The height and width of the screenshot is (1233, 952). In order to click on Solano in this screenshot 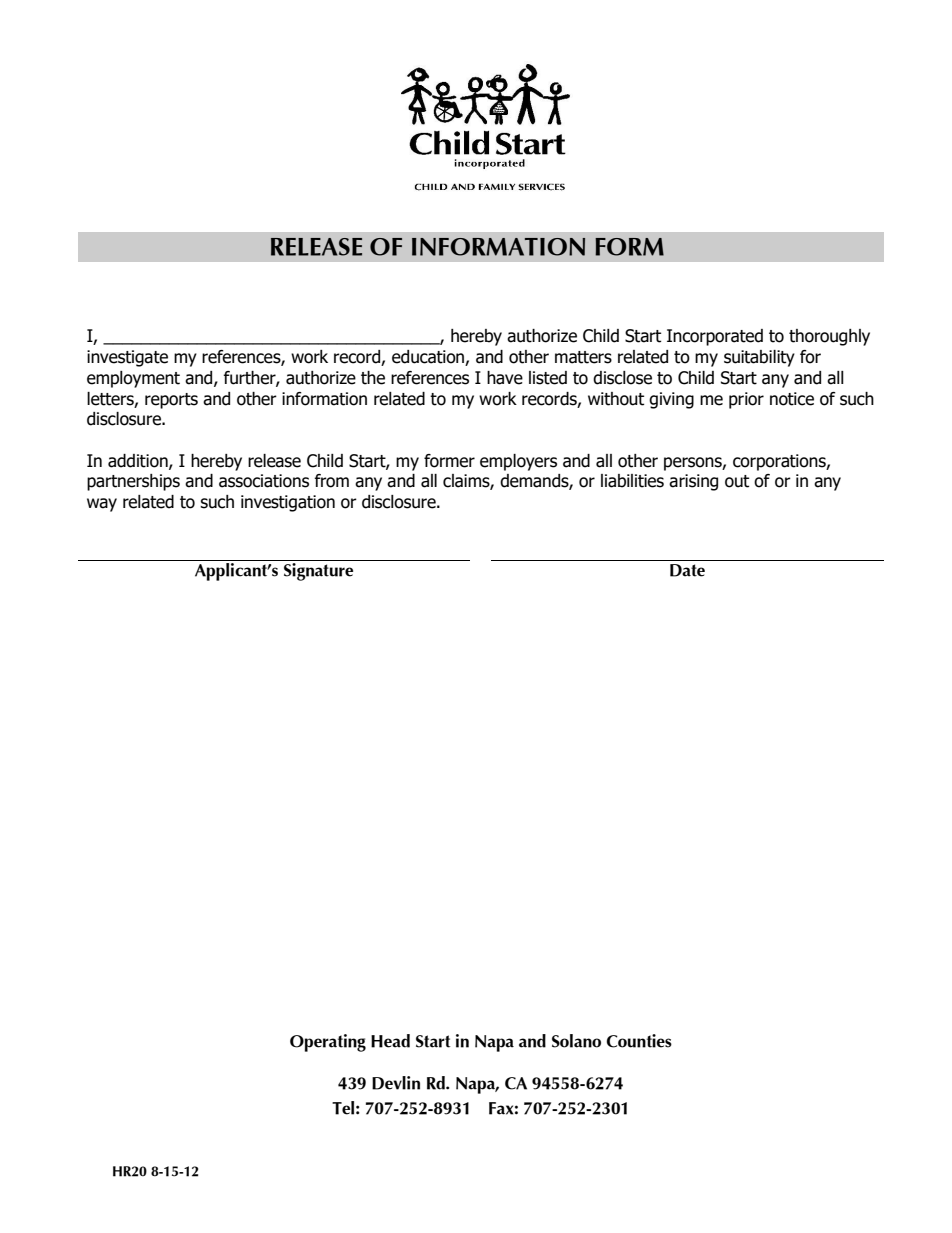, I will do `click(576, 1041)`.
